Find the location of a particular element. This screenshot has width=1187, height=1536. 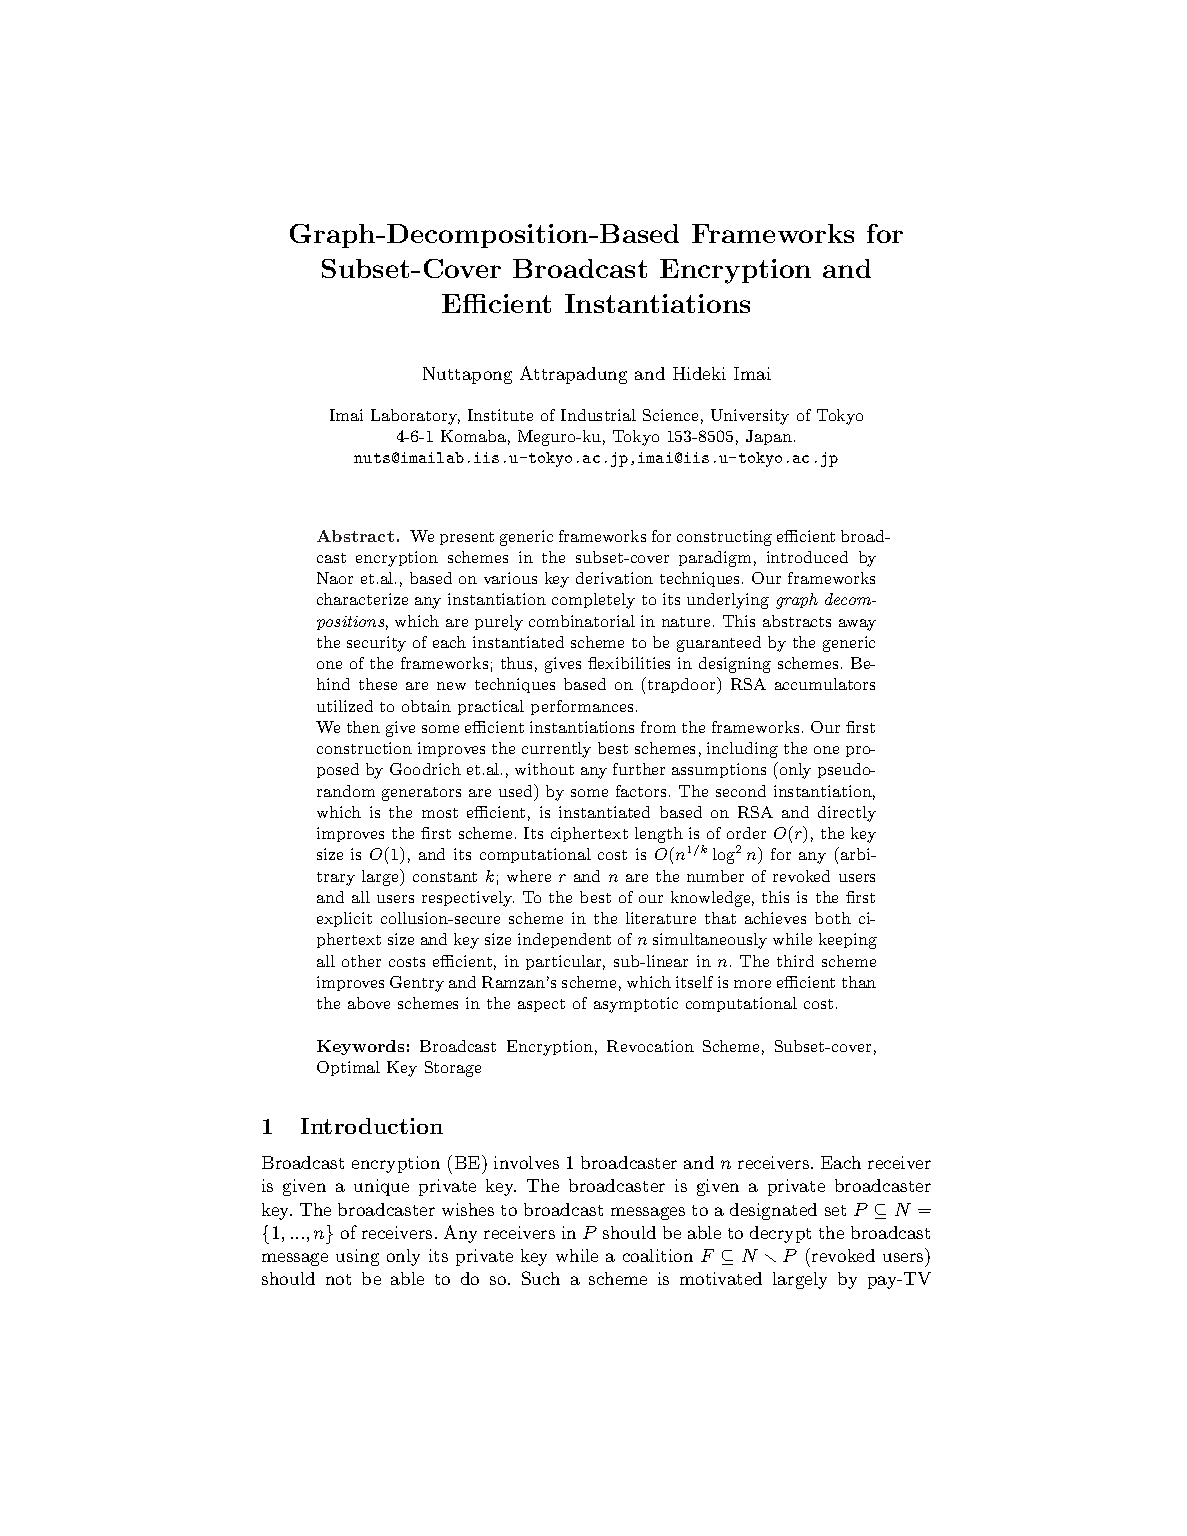

accumulators is located at coordinates (825, 684).
